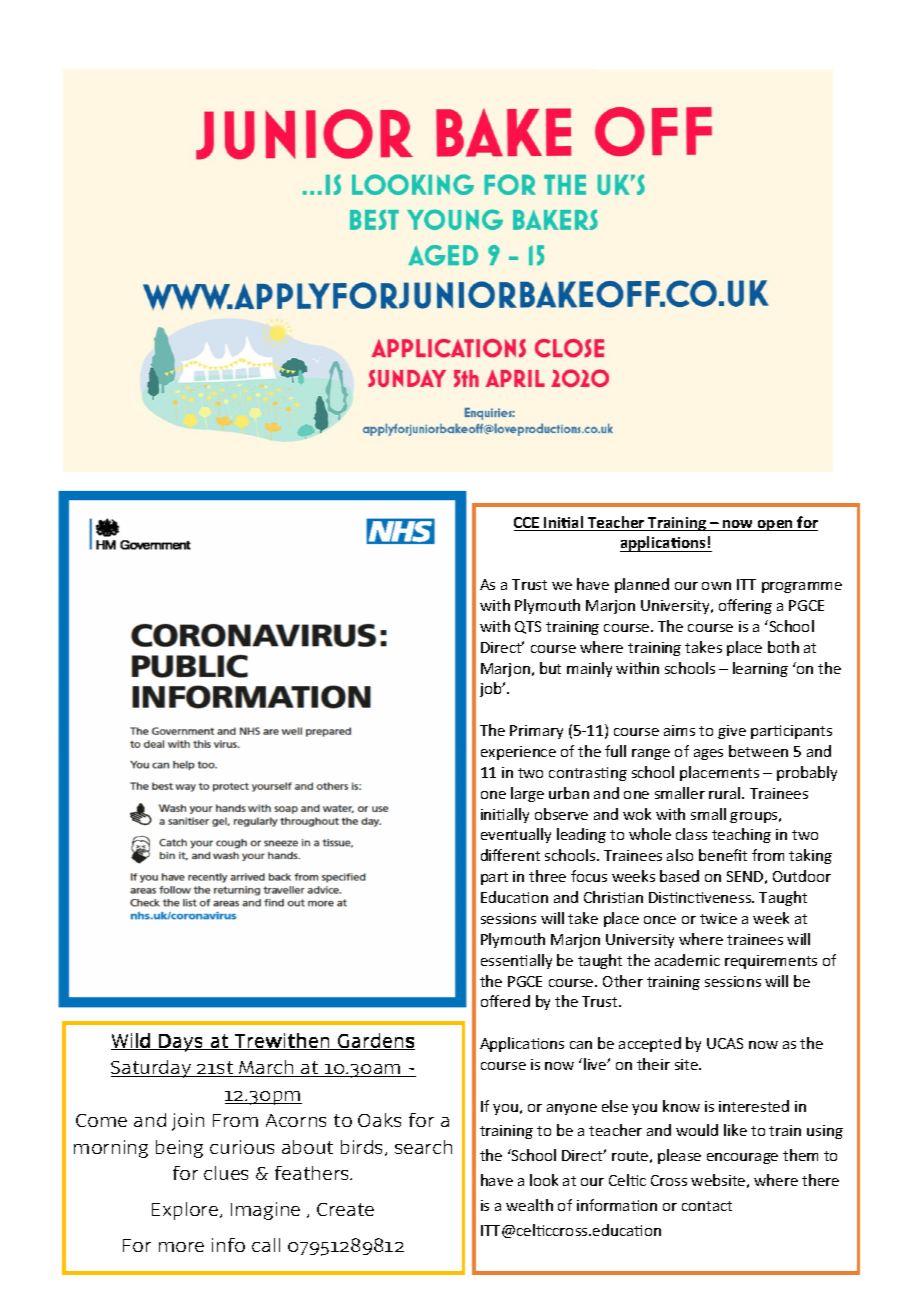  I want to click on open, so click(775, 525).
